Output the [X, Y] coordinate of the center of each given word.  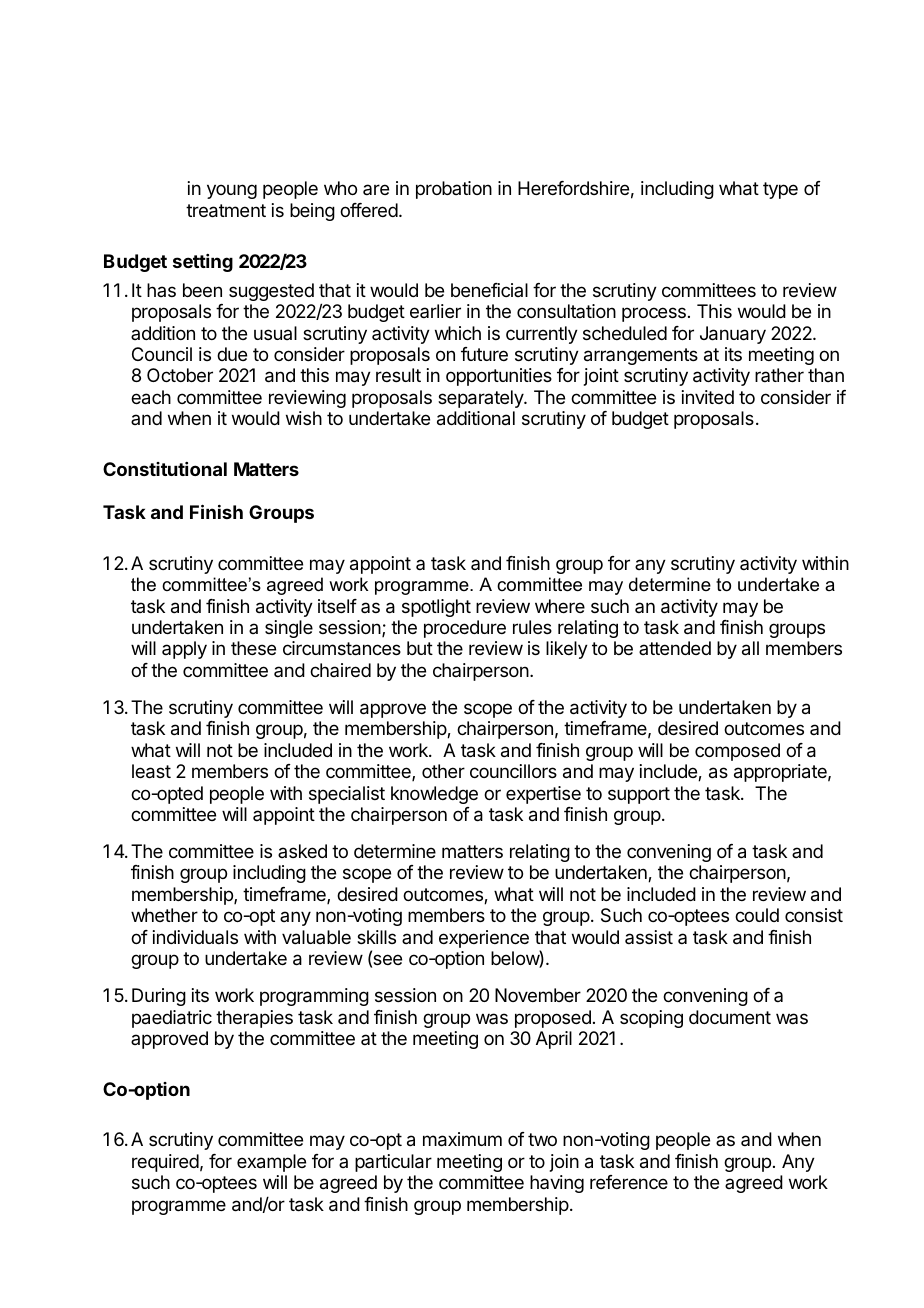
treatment [226, 211]
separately [481, 399]
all [750, 648]
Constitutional [165, 469]
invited [708, 397]
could [757, 915]
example [271, 1163]
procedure [465, 629]
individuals [195, 937]
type [780, 190]
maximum [462, 1139]
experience [484, 939]
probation [454, 190]
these [253, 648]
